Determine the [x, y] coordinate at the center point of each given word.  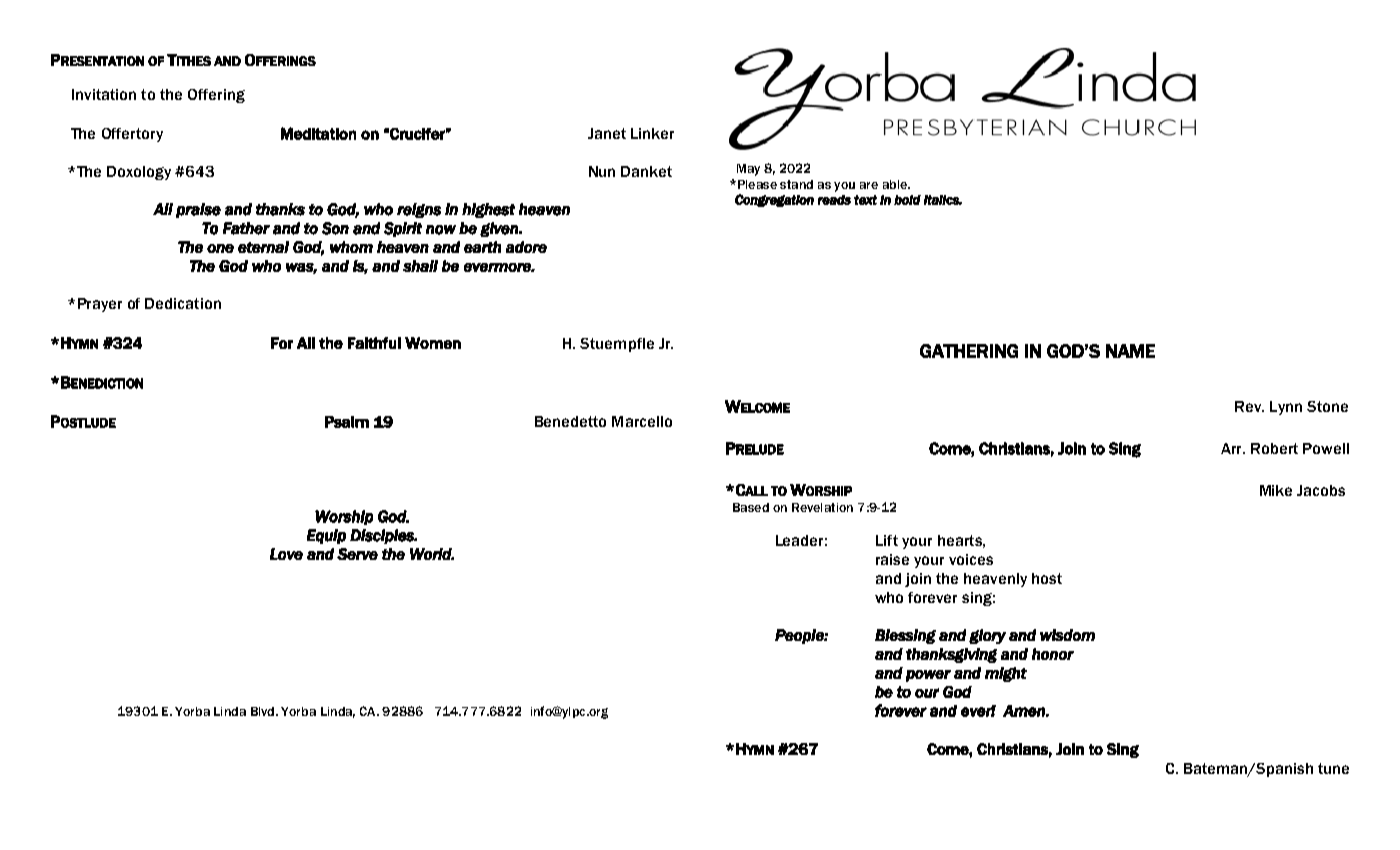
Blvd [264, 711]
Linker [652, 133]
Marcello [642, 421]
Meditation [318, 133]
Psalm [347, 422]
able [896, 184]
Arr [1233, 448]
